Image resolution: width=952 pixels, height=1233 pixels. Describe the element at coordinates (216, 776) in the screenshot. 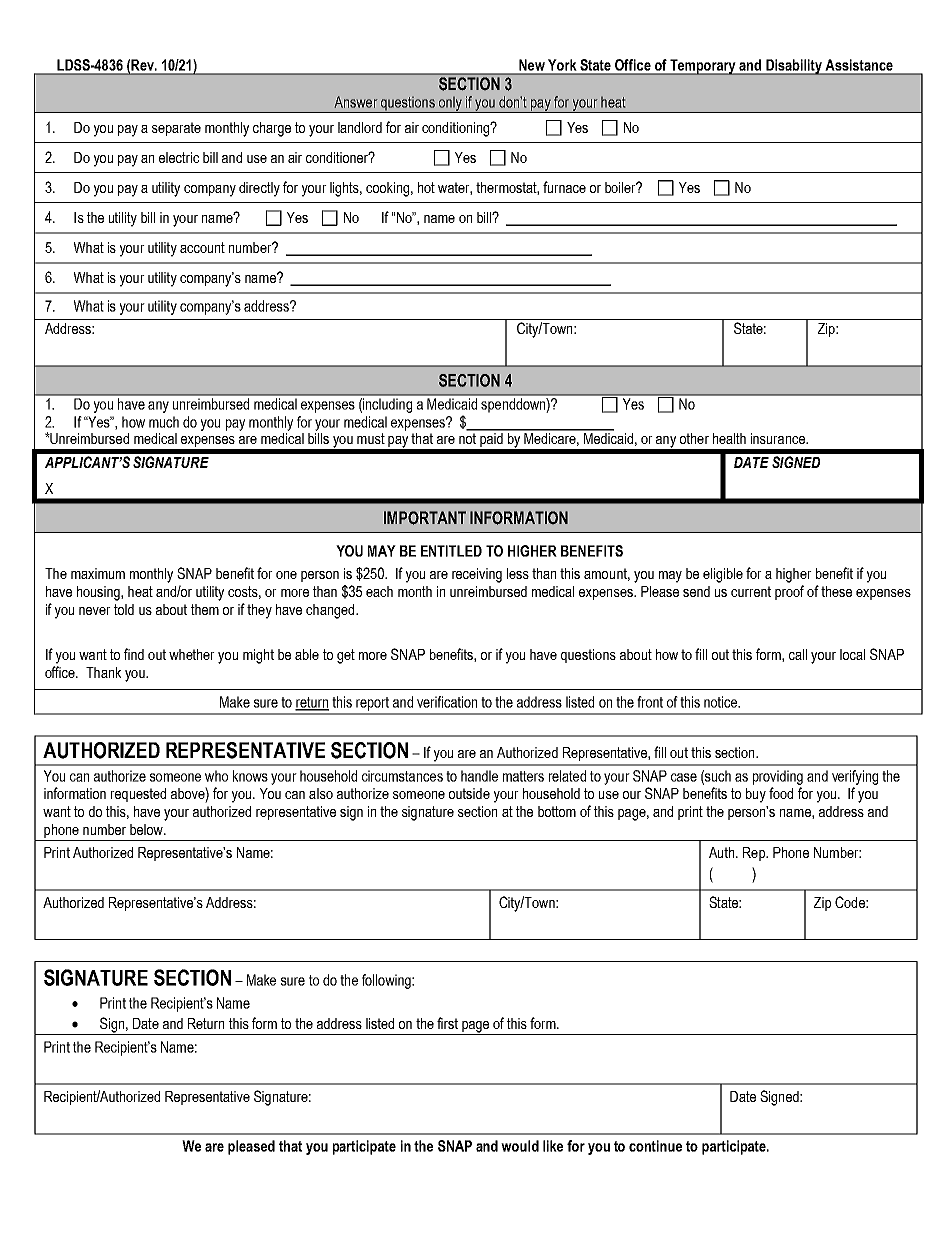

I see `who` at that location.
